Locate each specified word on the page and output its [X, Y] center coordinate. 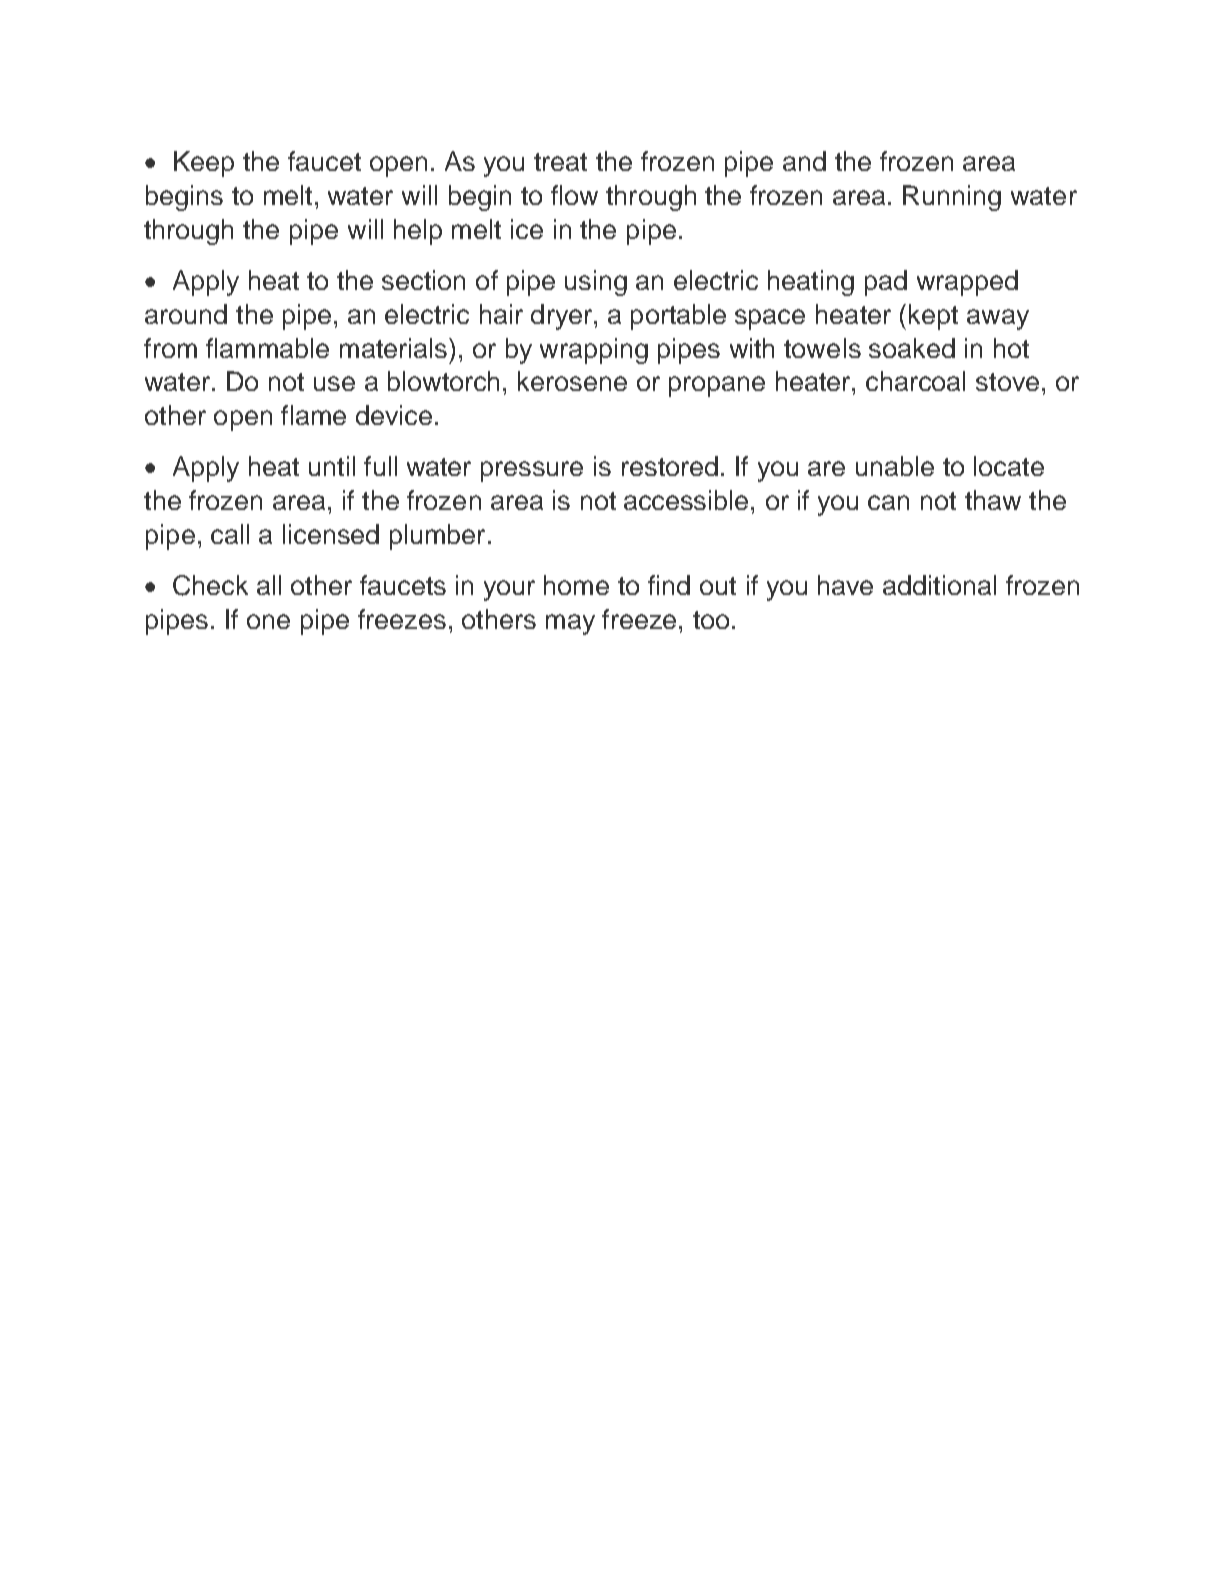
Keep [204, 164]
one [268, 621]
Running [952, 198]
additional [939, 585]
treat [560, 162]
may [570, 624]
